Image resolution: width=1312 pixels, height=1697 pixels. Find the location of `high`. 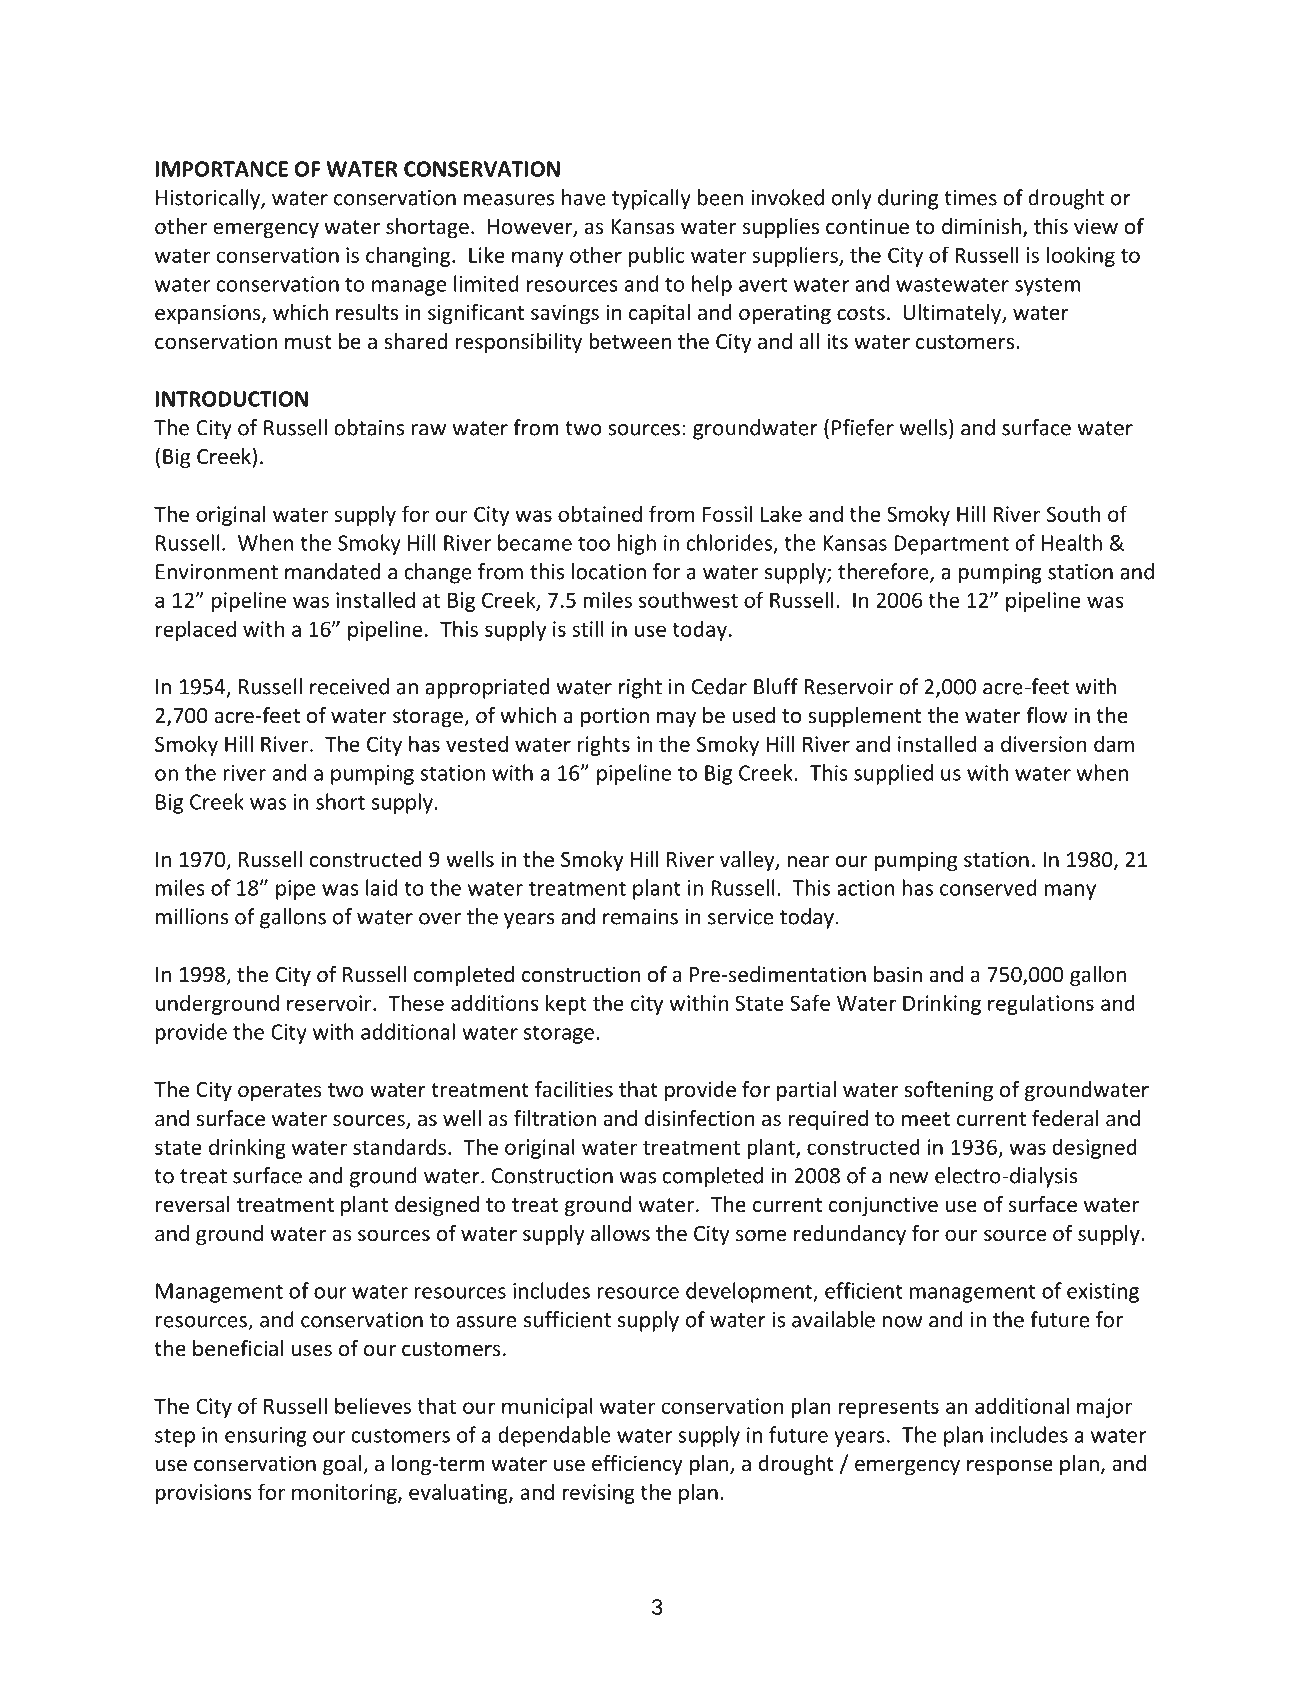

high is located at coordinates (637, 544).
